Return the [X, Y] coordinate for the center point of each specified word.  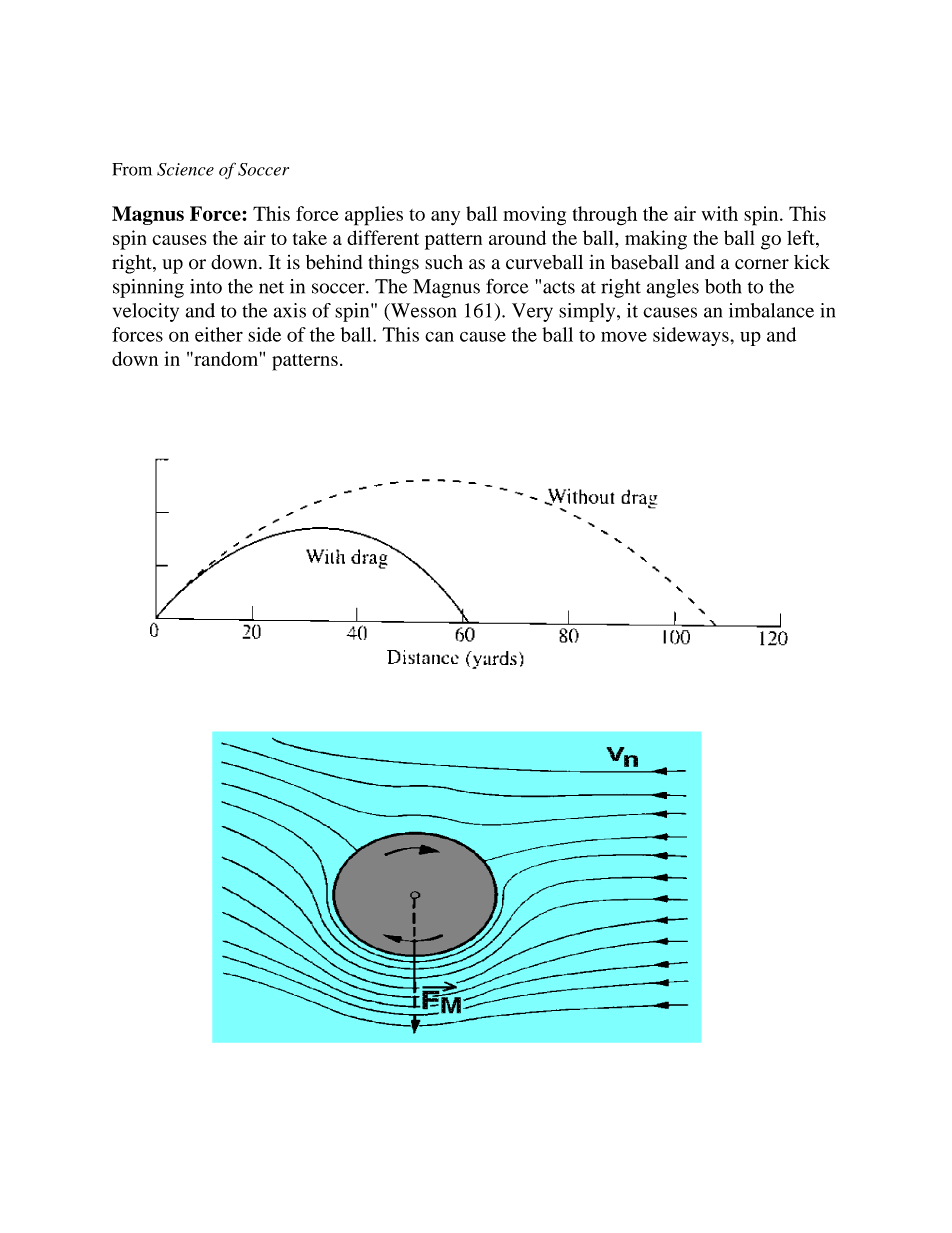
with [720, 213]
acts [559, 287]
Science [185, 169]
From [132, 169]
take [310, 237]
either [219, 334]
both [723, 286]
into [206, 286]
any [445, 218]
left [802, 237]
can [439, 336]
